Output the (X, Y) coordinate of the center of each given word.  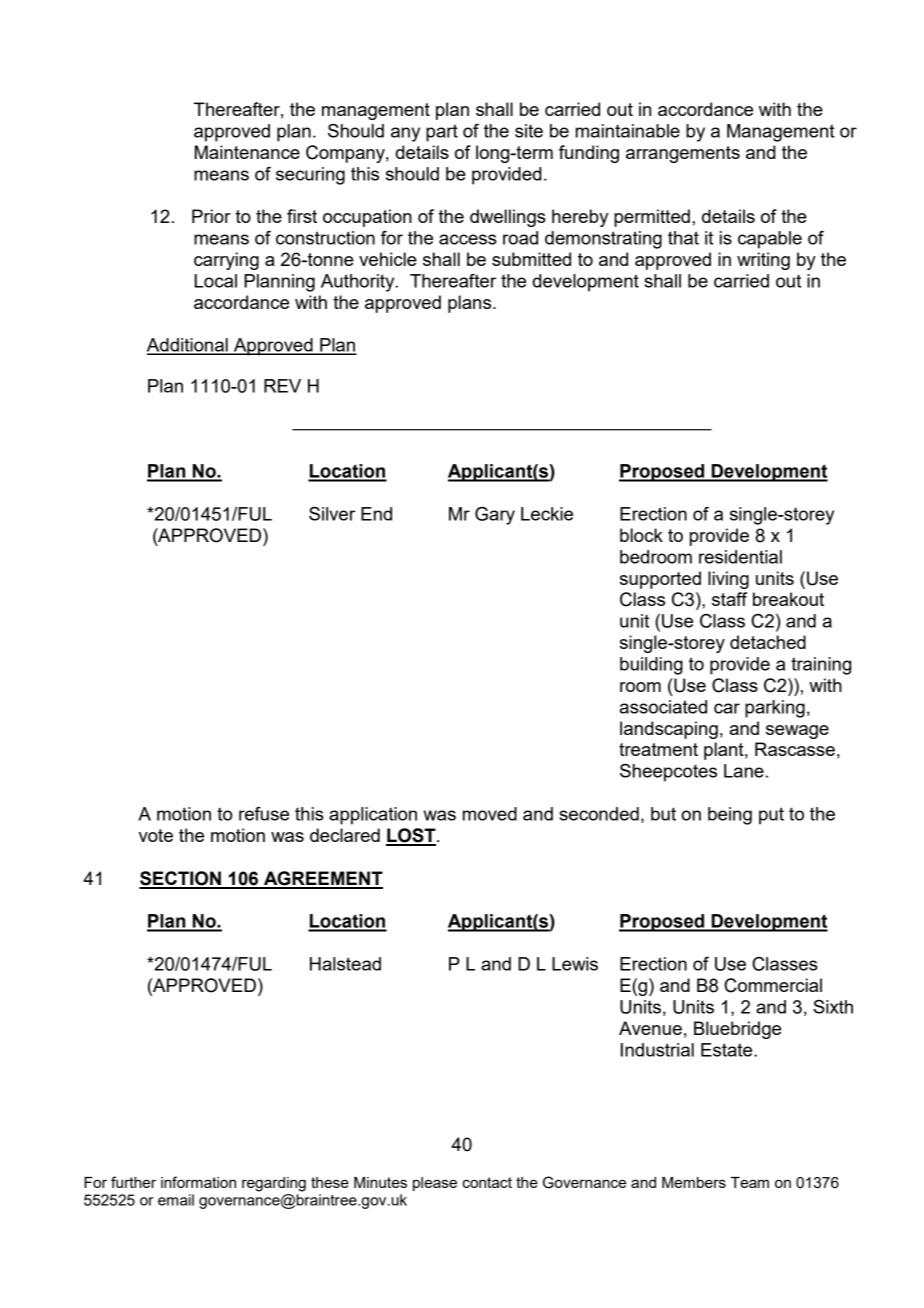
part (442, 133)
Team (750, 1182)
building (651, 666)
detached (768, 642)
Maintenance (247, 152)
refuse (264, 814)
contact (487, 1182)
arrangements (683, 154)
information (198, 1182)
